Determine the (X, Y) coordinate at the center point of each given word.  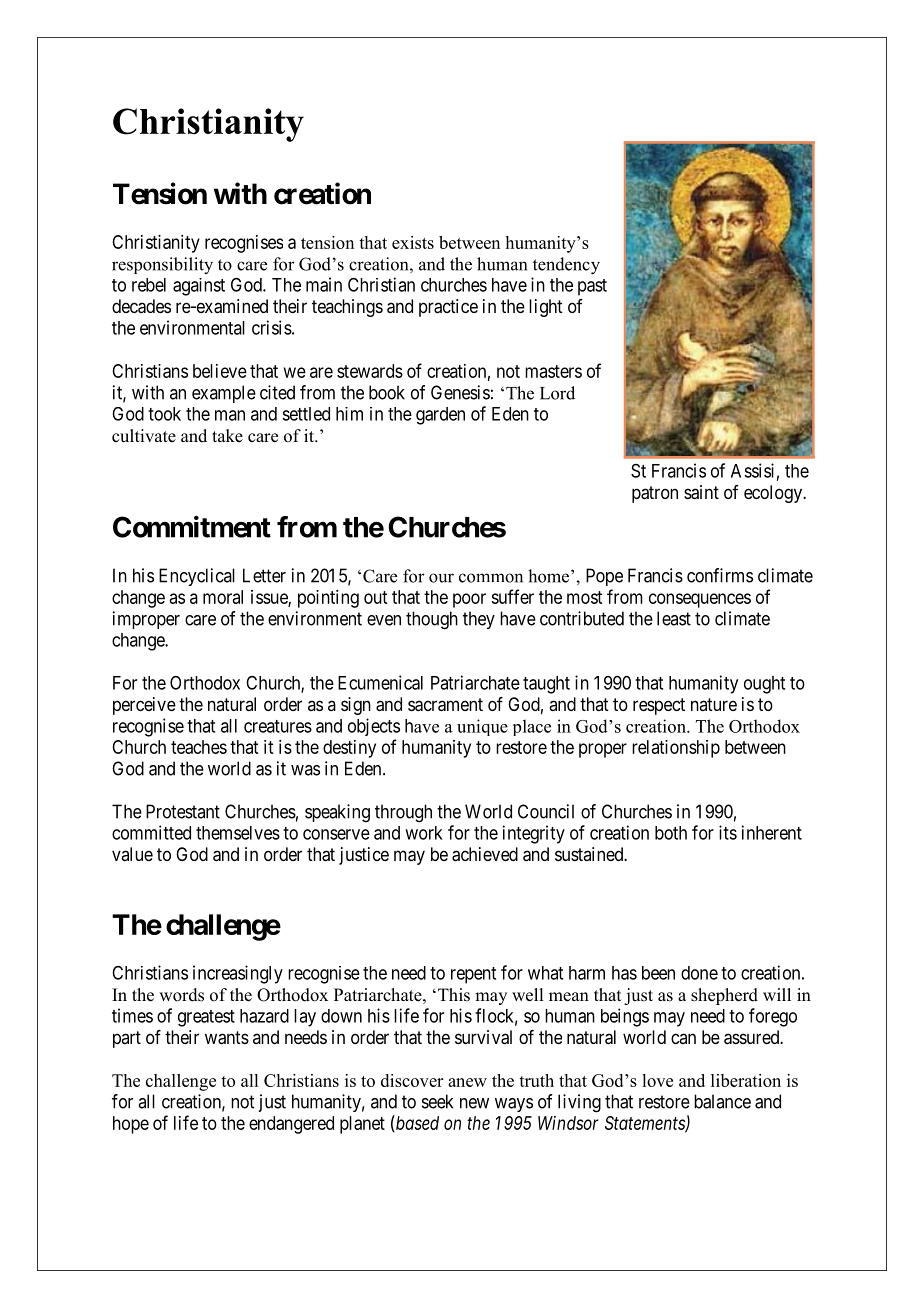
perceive (144, 706)
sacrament (445, 705)
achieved (485, 854)
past (592, 287)
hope (131, 1125)
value (132, 854)
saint (701, 492)
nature (714, 704)
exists (413, 242)
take (227, 436)
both (671, 833)
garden (440, 416)
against (199, 287)
